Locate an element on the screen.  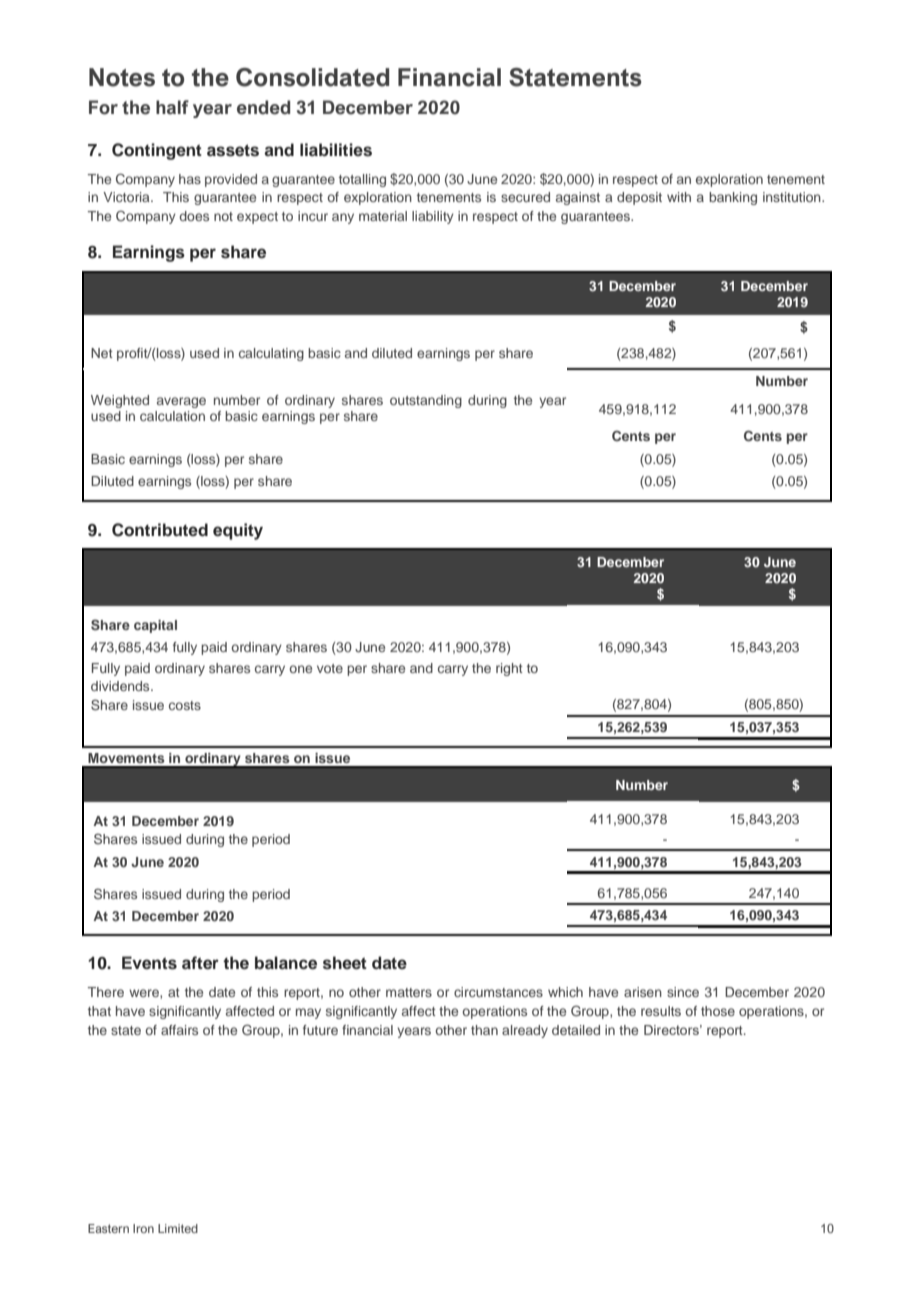
Movements is located at coordinates (126, 758).
